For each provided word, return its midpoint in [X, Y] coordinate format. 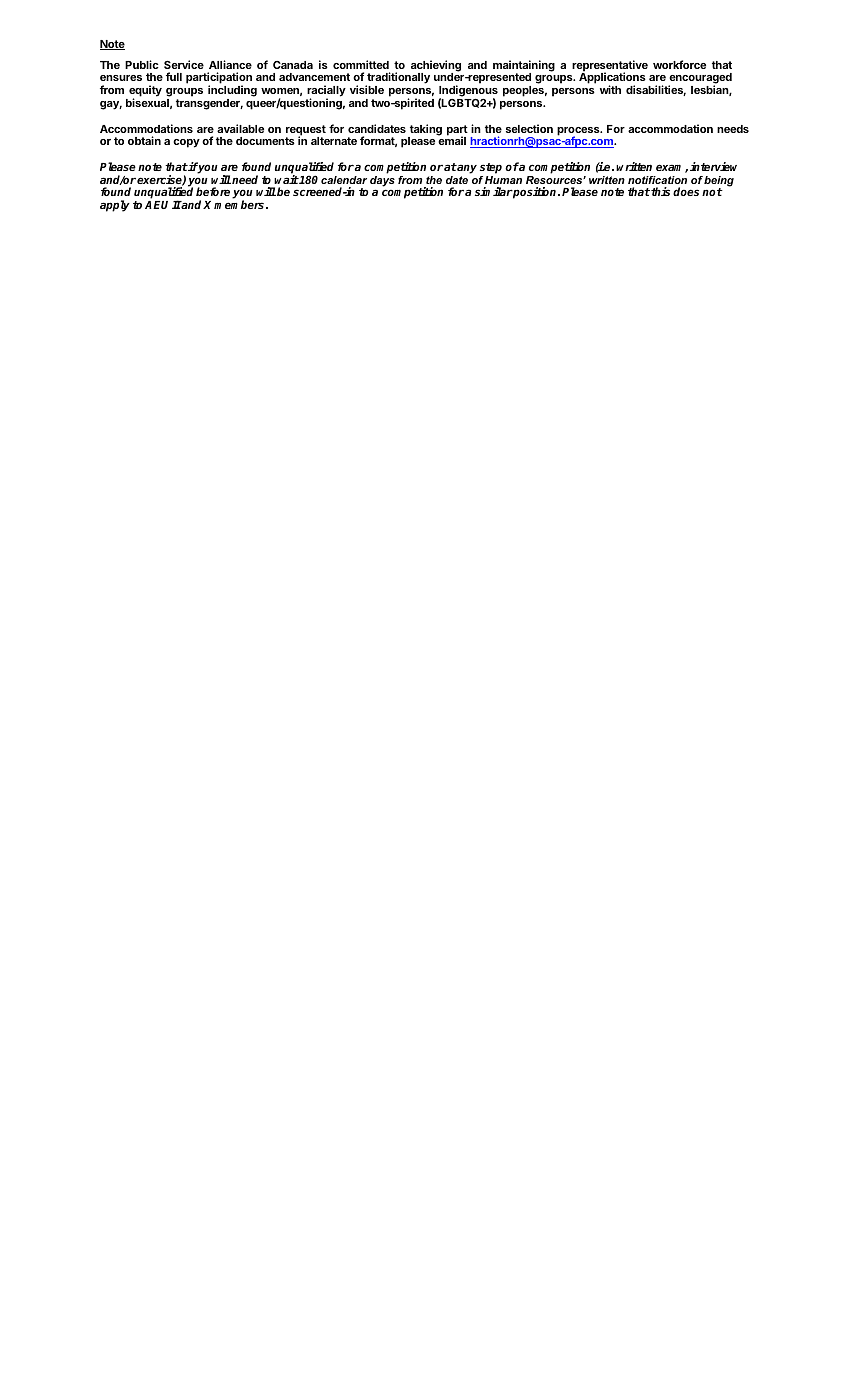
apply [115, 206]
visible [367, 89]
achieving [436, 67]
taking [425, 131]
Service [184, 64]
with [610, 89]
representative [610, 67]
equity [144, 92]
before [214, 192]
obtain [144, 140]
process [579, 132]
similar [494, 191]
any [466, 169]
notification [657, 180]
